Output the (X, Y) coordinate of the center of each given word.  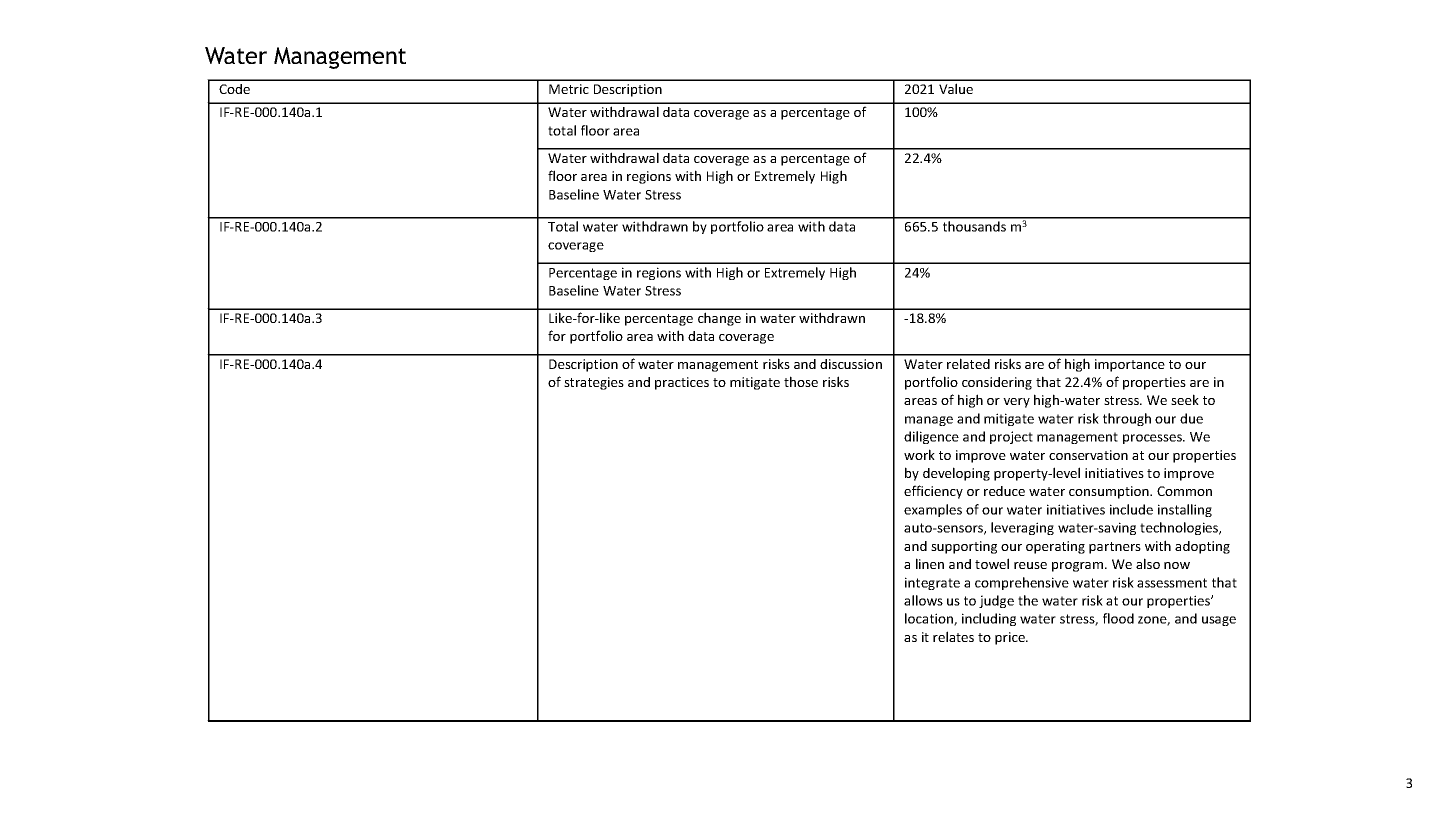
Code (234, 89)
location (930, 619)
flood (1118, 618)
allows (923, 600)
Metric (569, 89)
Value (956, 88)
